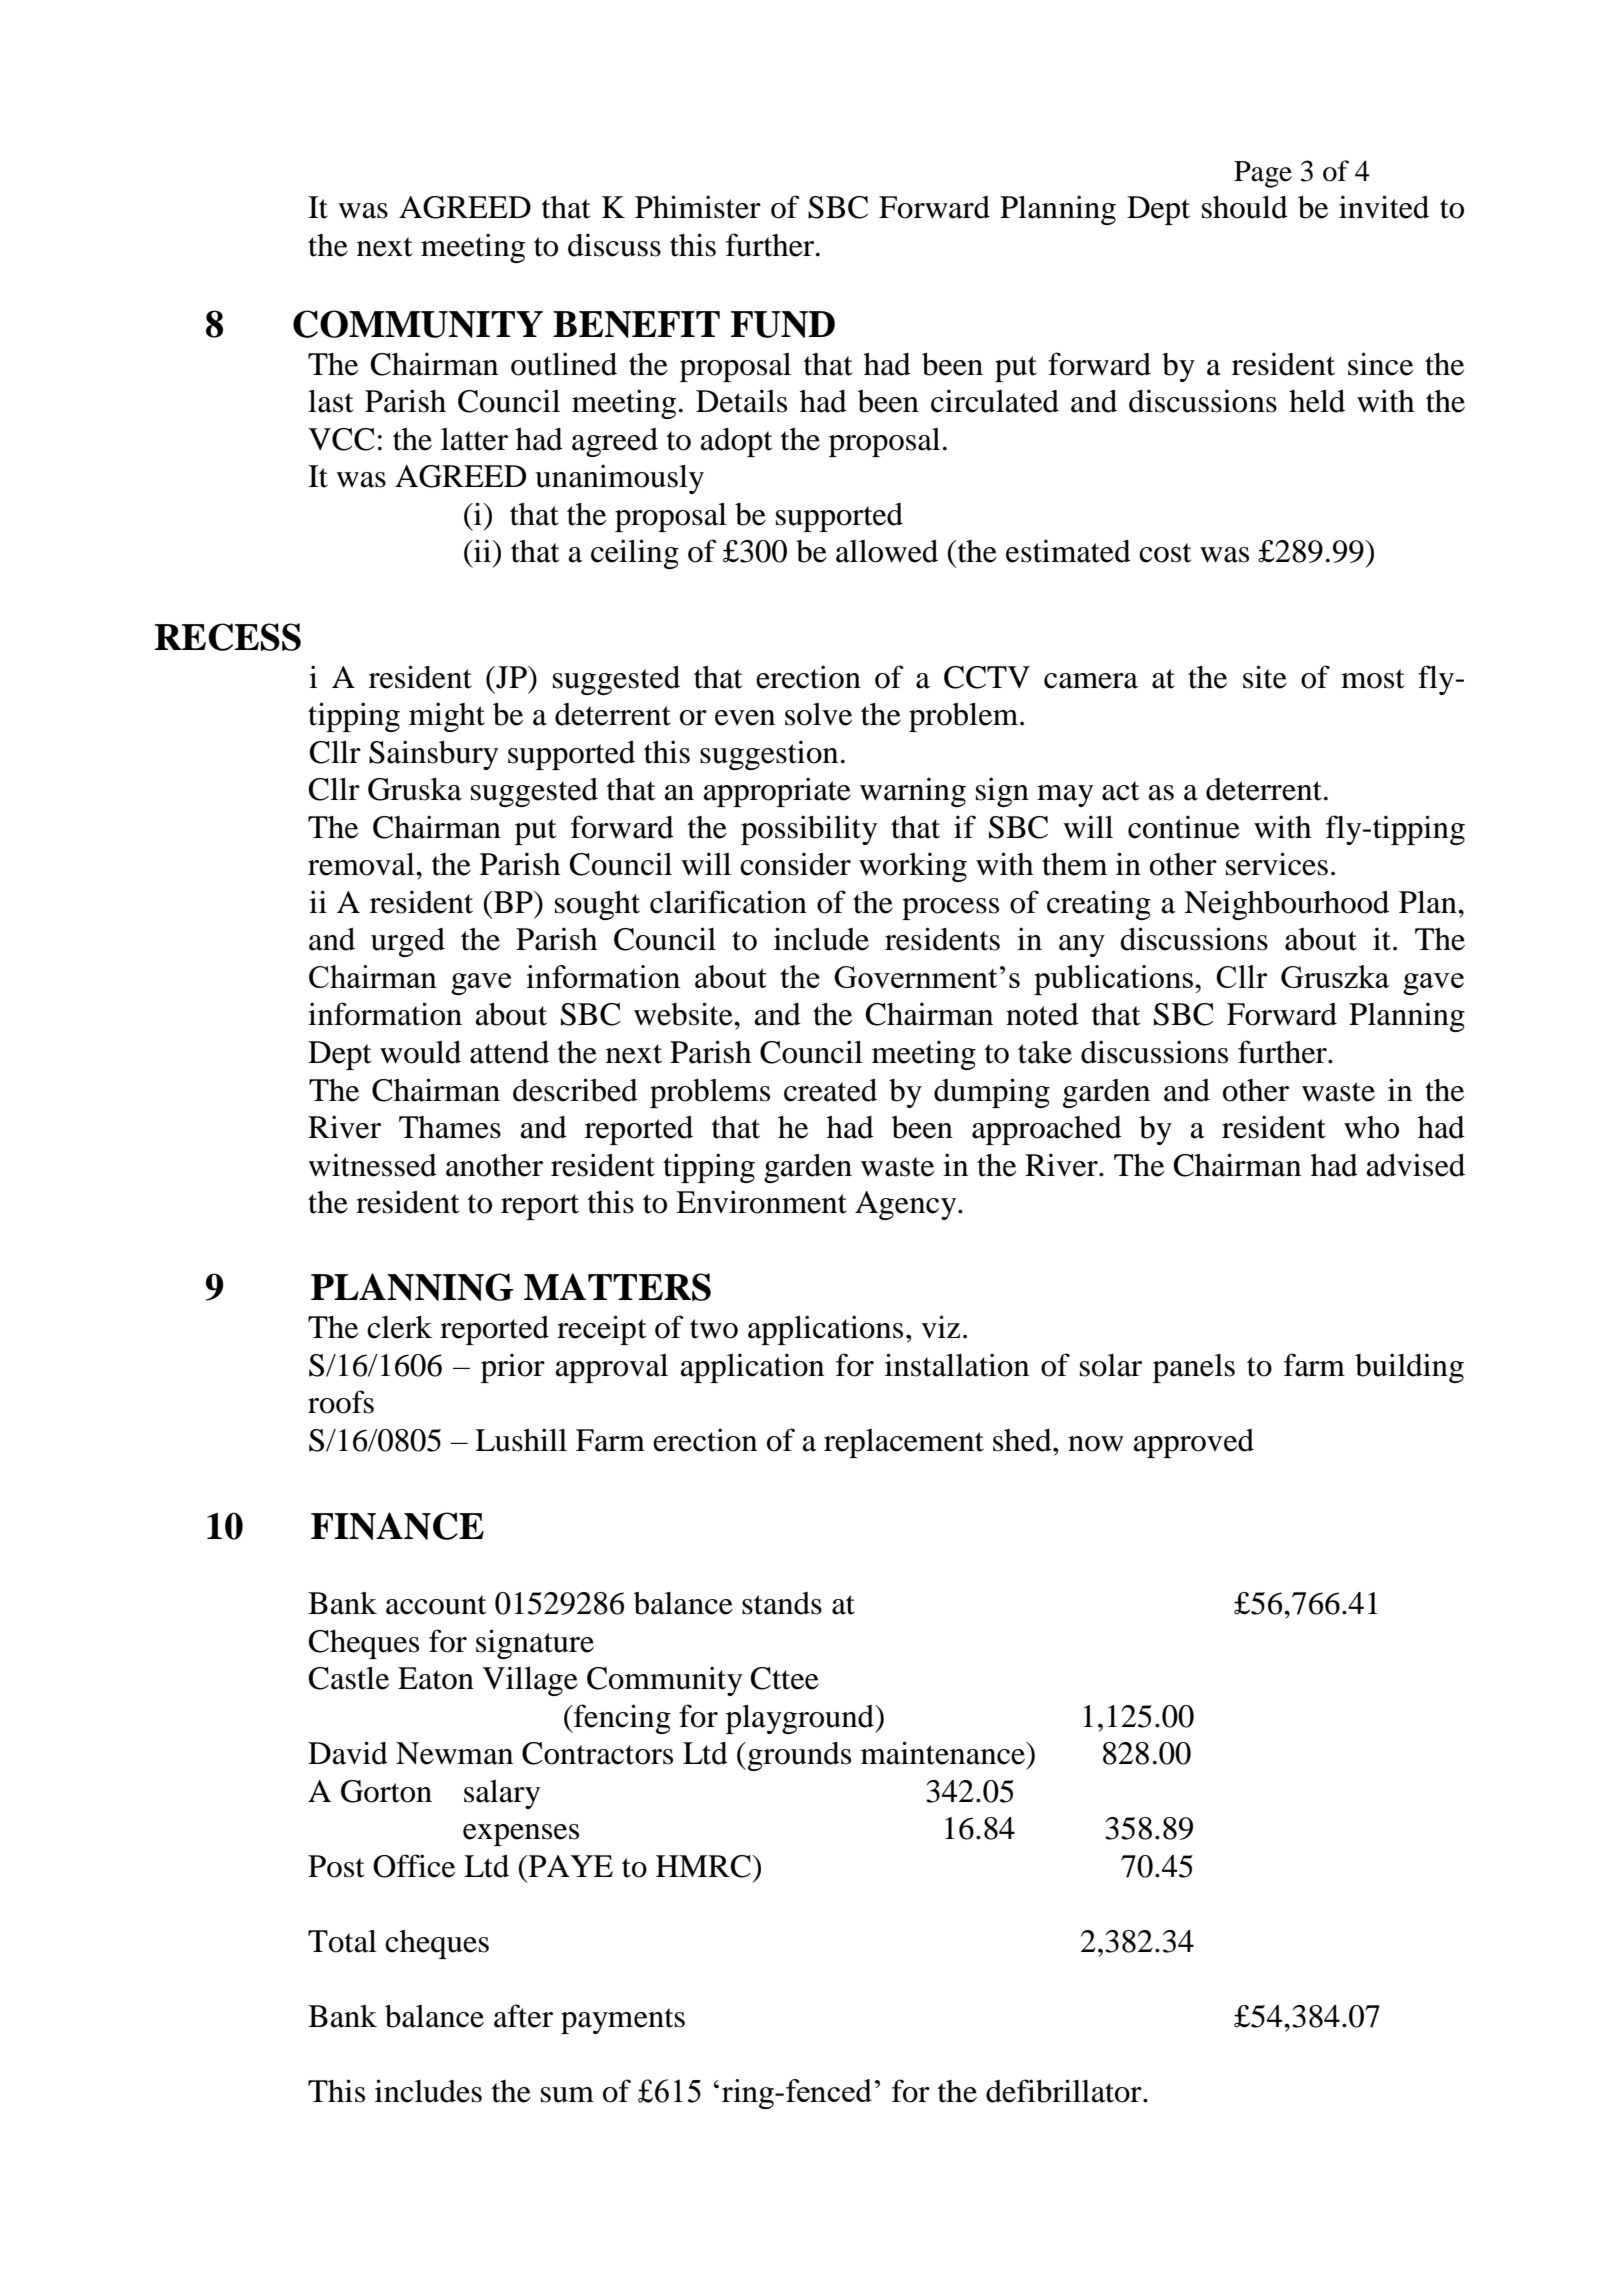 The height and width of the screenshot is (2291, 1620). Describe the element at coordinates (1194, 1443) in the screenshot. I see `approved` at that location.
